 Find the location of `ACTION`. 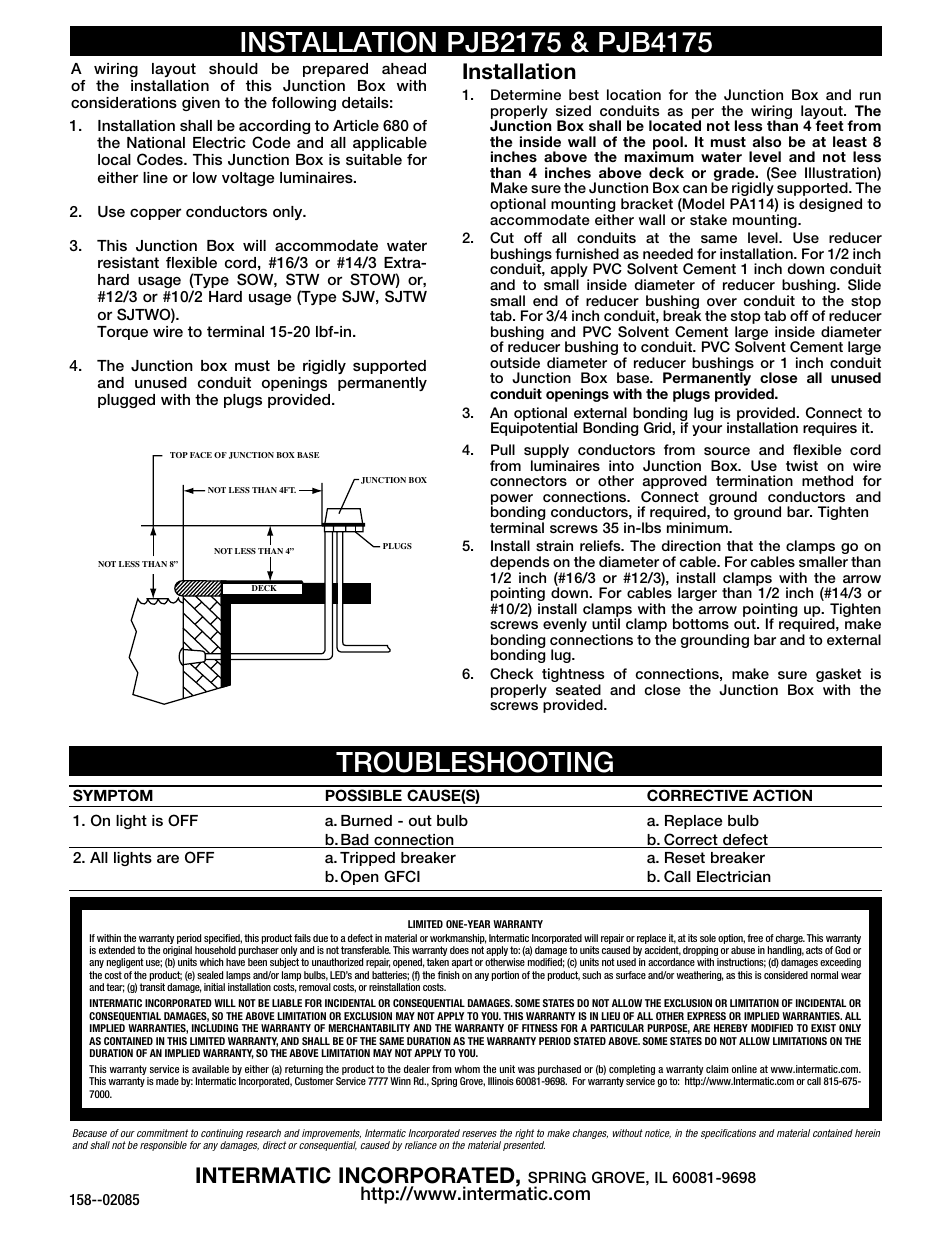

ACTION is located at coordinates (782, 795).
